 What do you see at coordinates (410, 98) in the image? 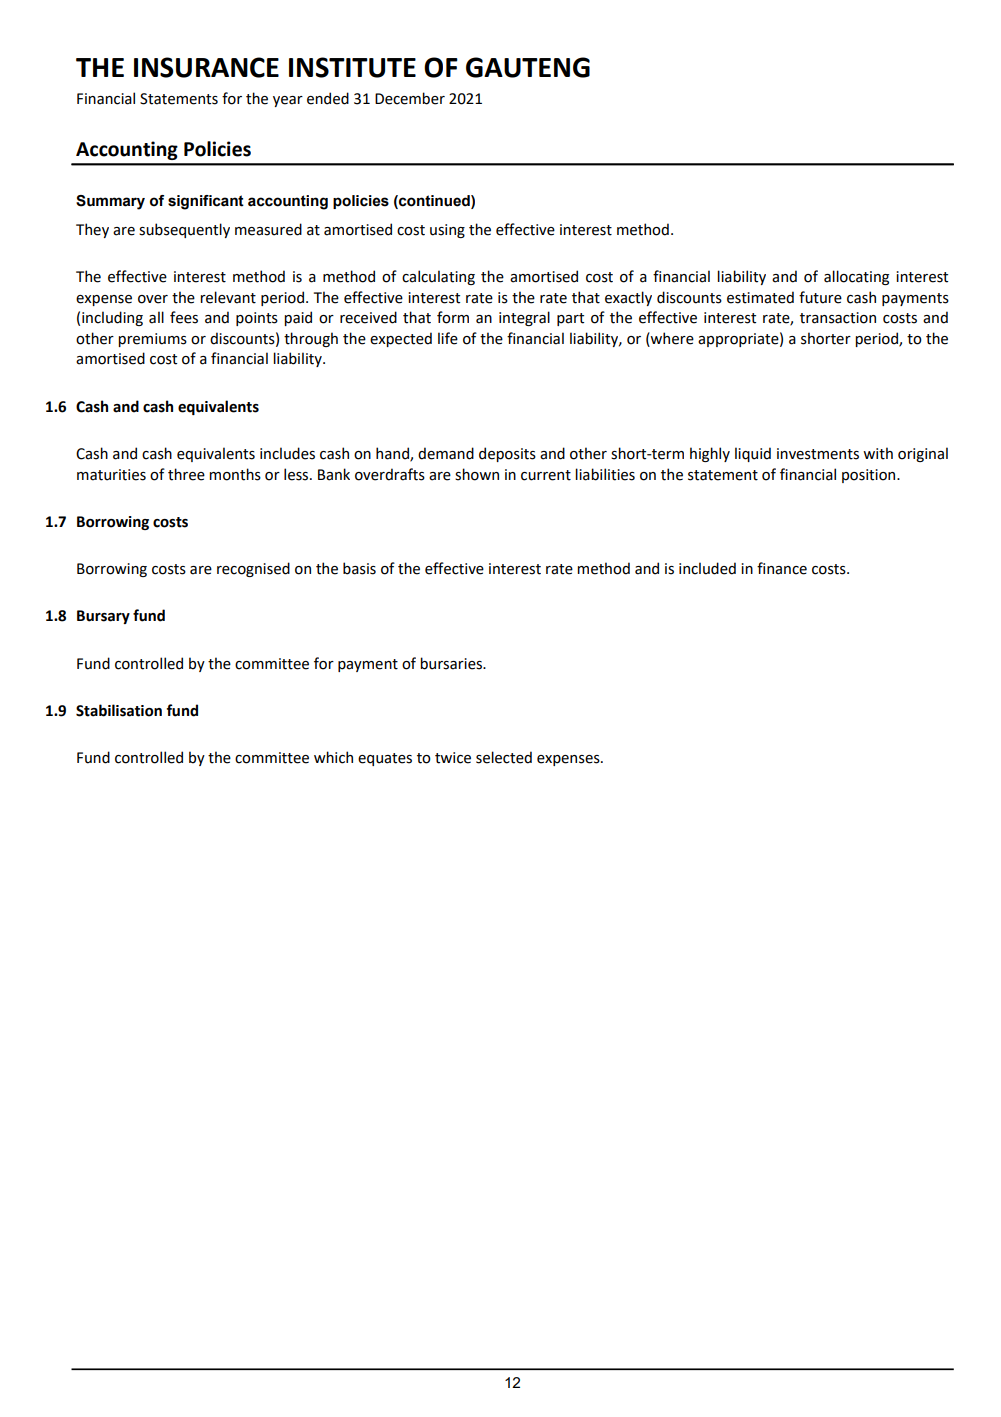
I see `December` at bounding box center [410, 98].
